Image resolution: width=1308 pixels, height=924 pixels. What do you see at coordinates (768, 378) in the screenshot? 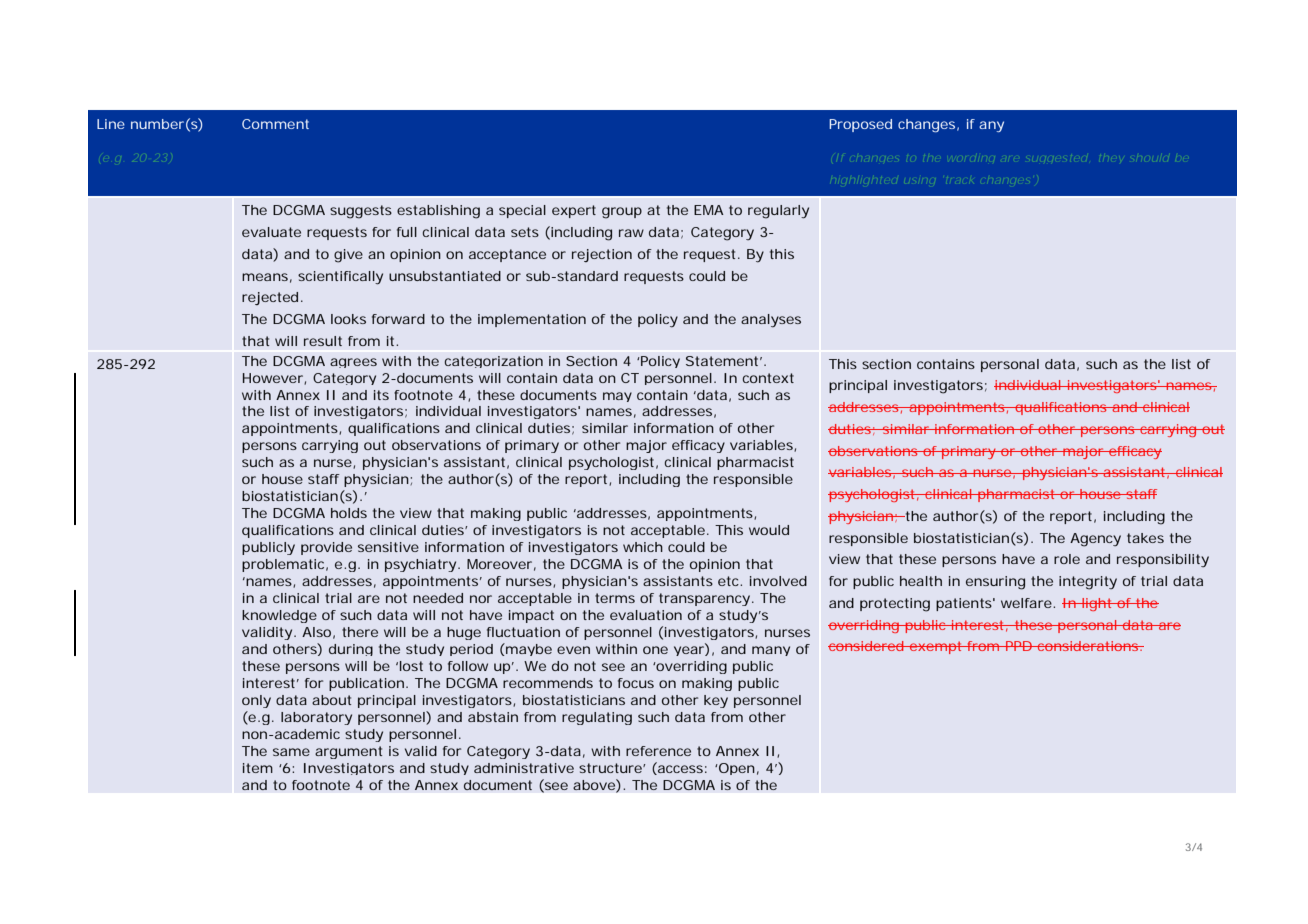
I see `context` at bounding box center [768, 378].
